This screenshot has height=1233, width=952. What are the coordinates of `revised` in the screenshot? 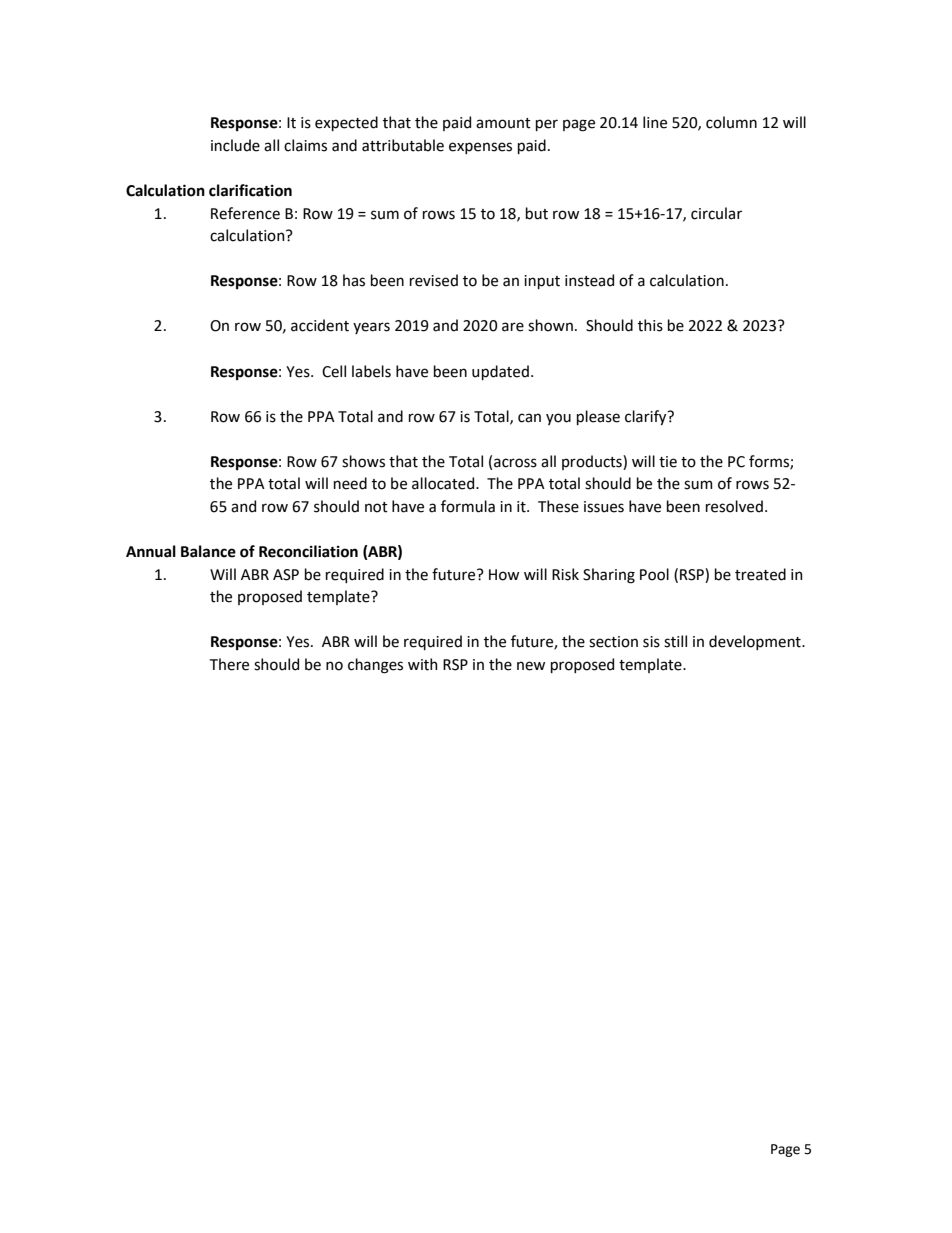 It's located at (434, 280).
